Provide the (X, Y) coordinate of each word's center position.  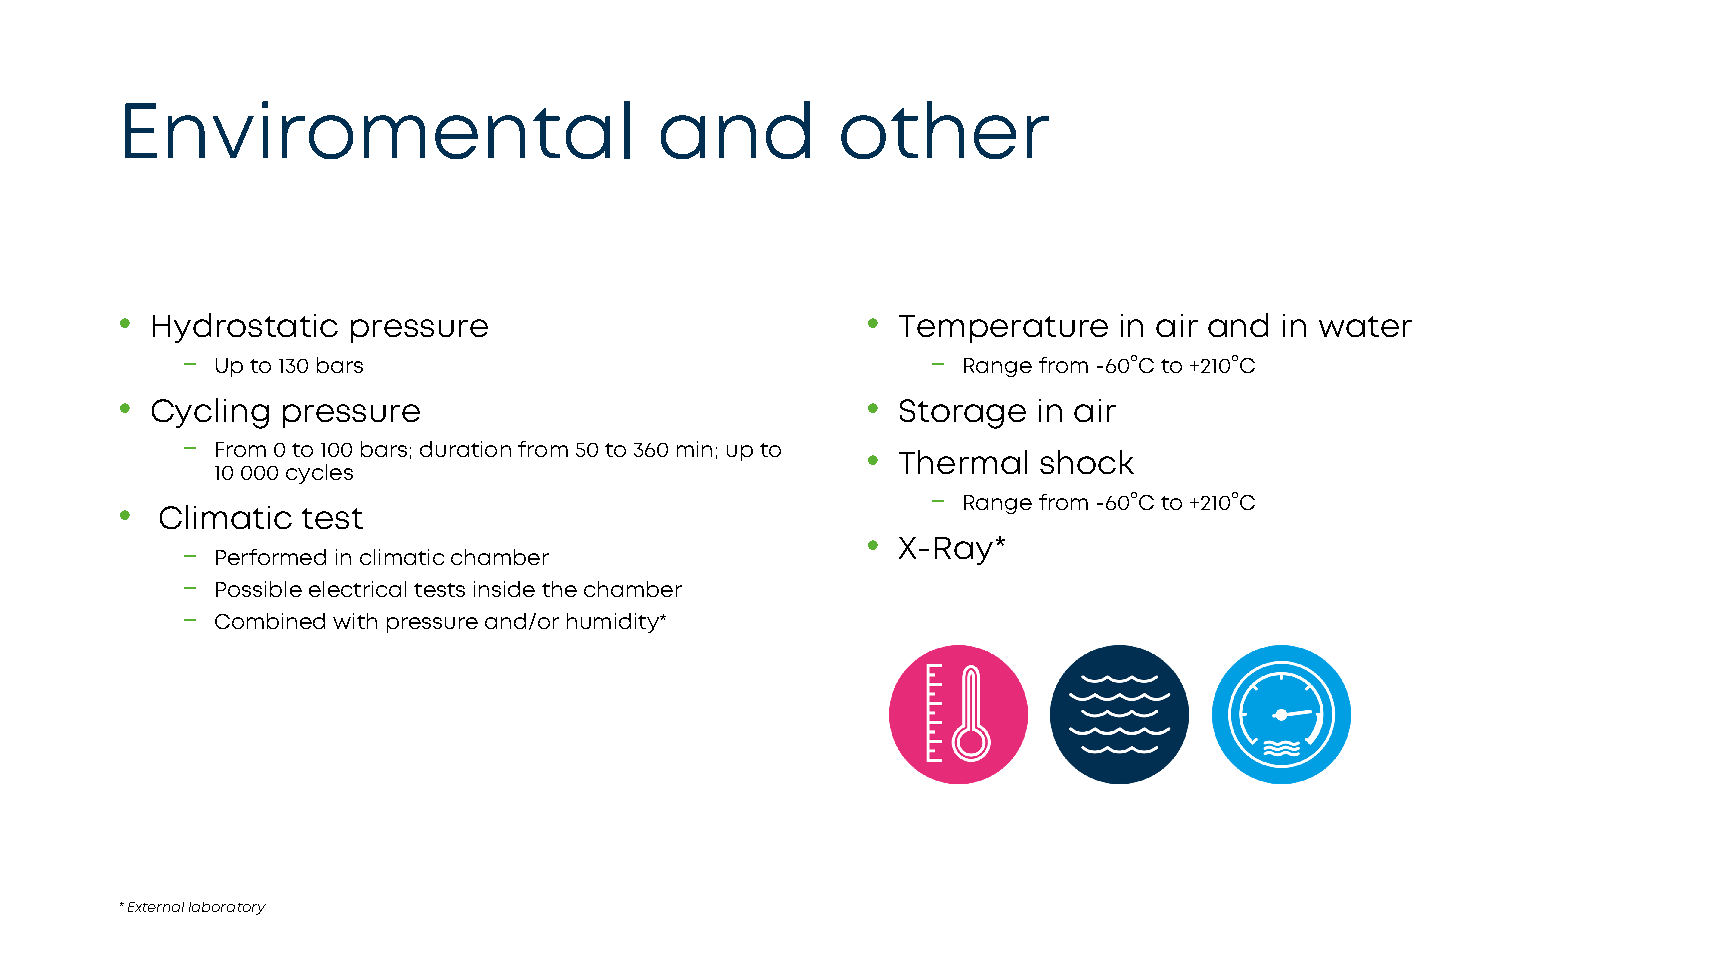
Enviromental (377, 130)
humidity (614, 623)
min (694, 449)
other (945, 130)
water (1365, 326)
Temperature (1003, 329)
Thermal (963, 462)
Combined (270, 621)
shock (1087, 462)
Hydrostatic (245, 328)
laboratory (227, 908)
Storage (963, 414)
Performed (271, 557)
